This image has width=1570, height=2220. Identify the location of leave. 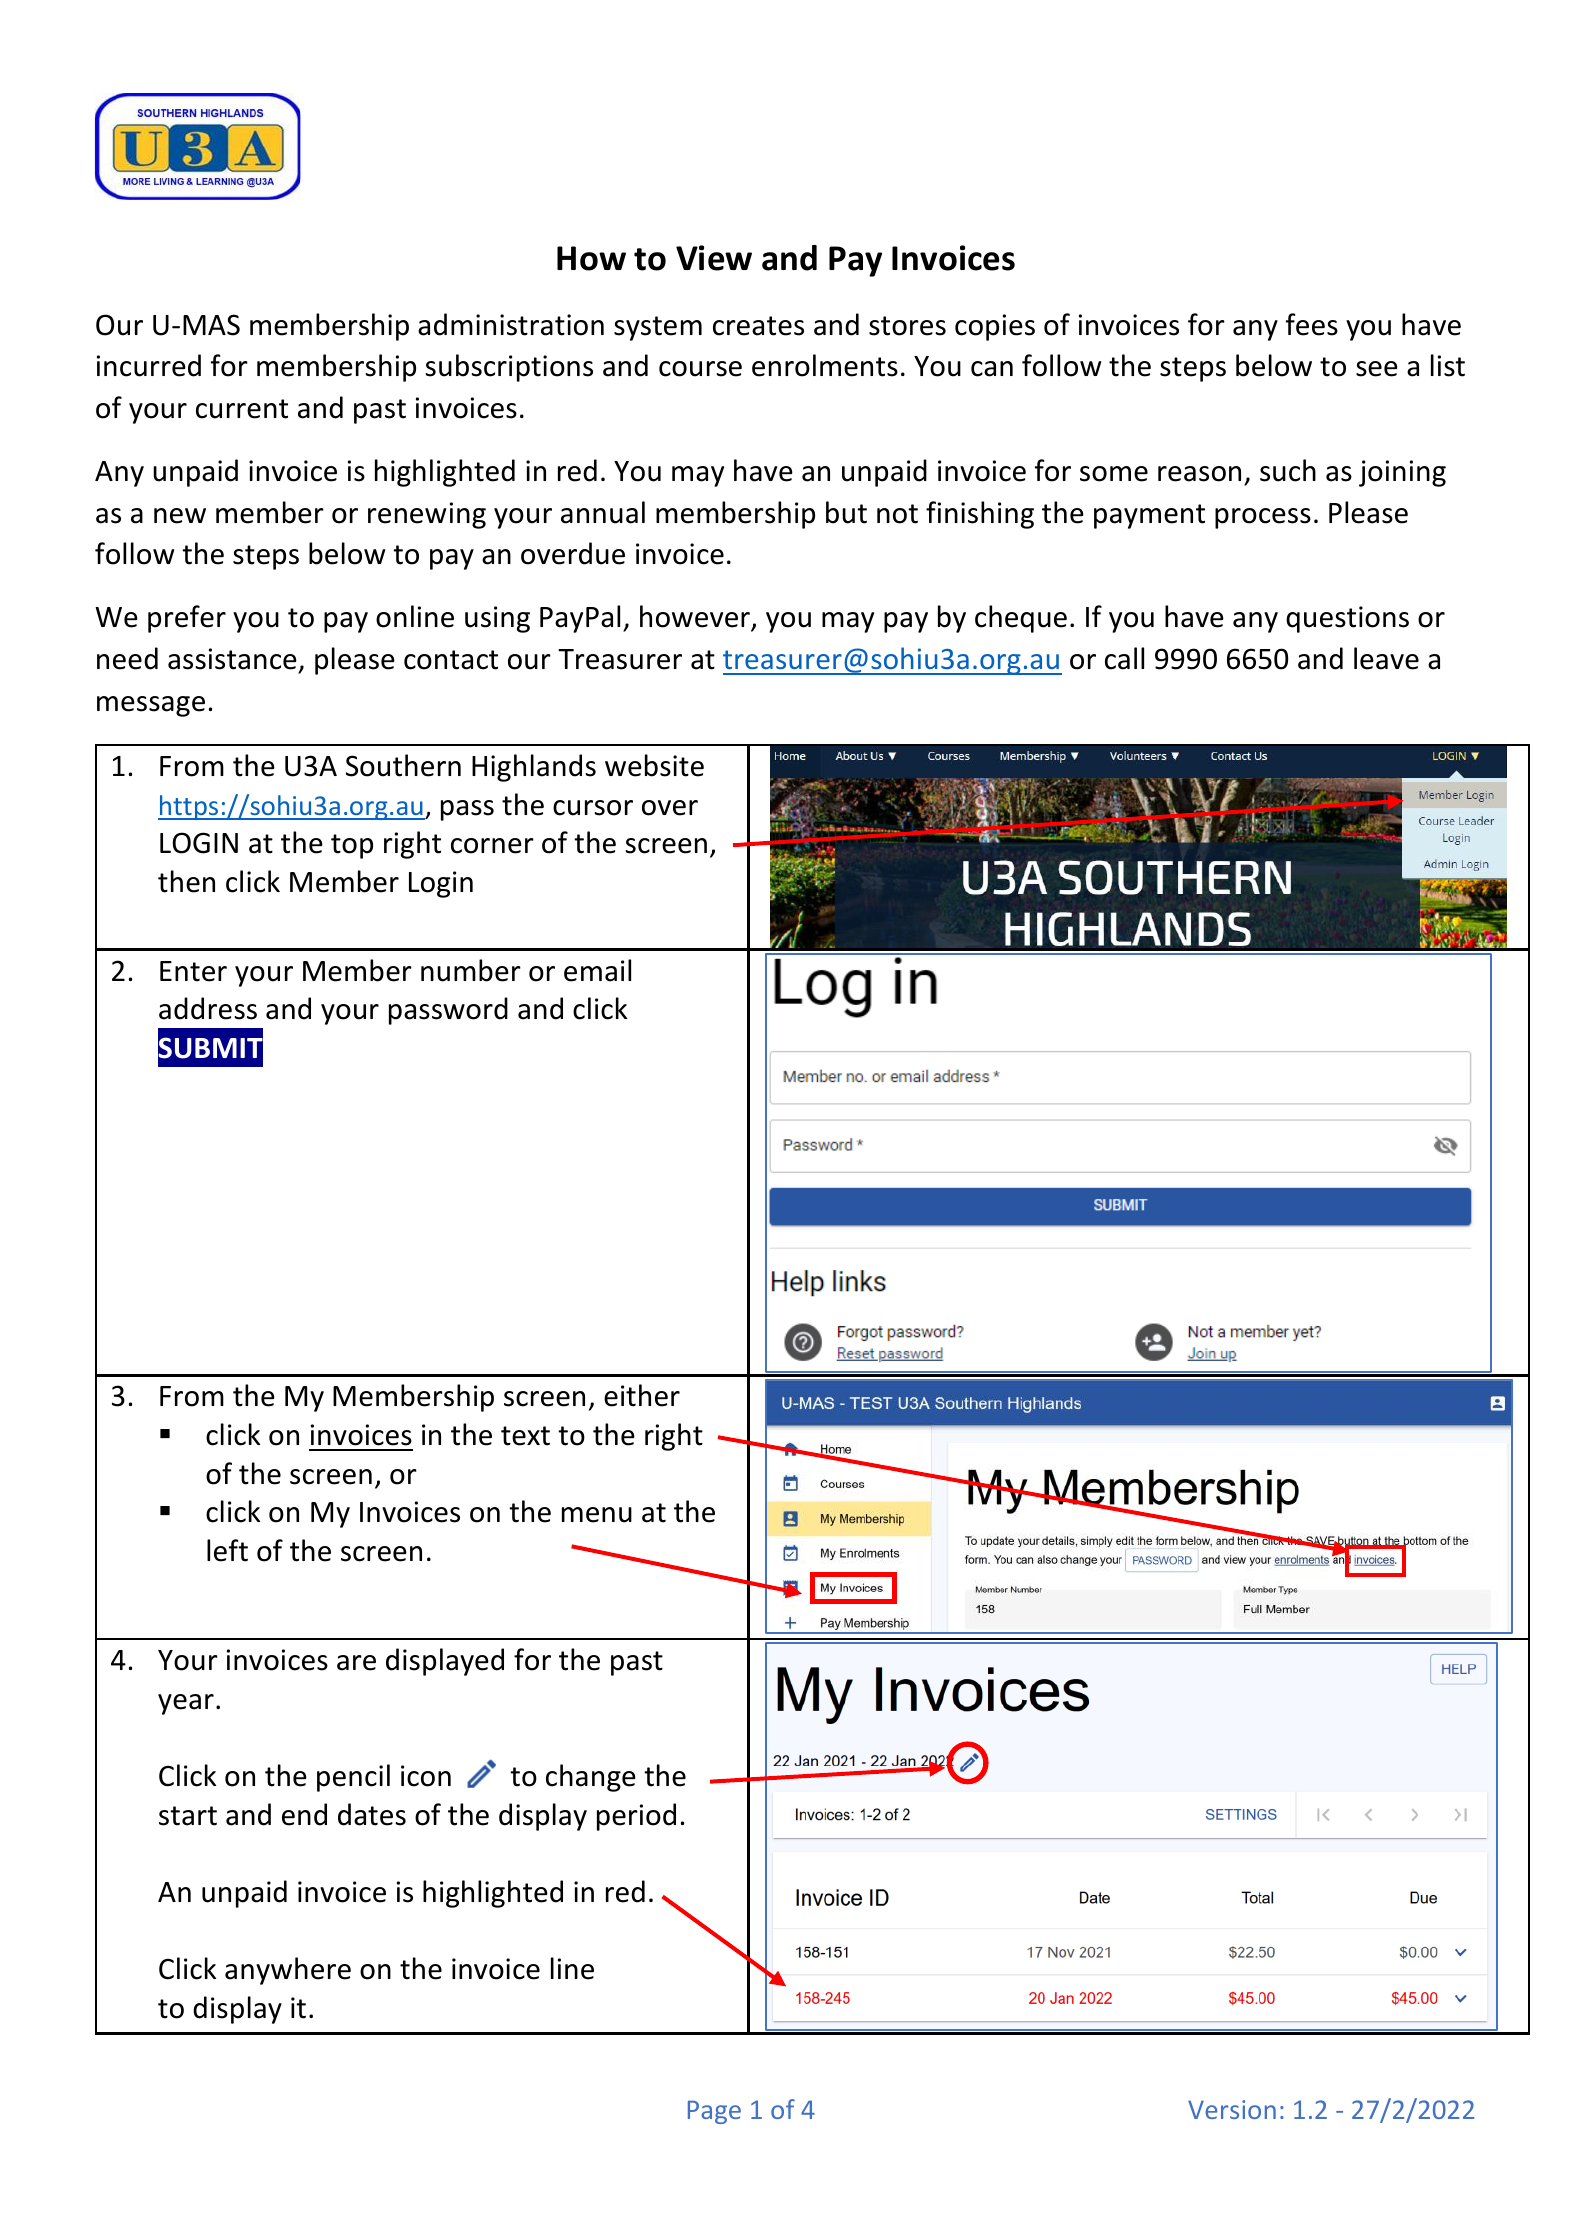
(1386, 658).
